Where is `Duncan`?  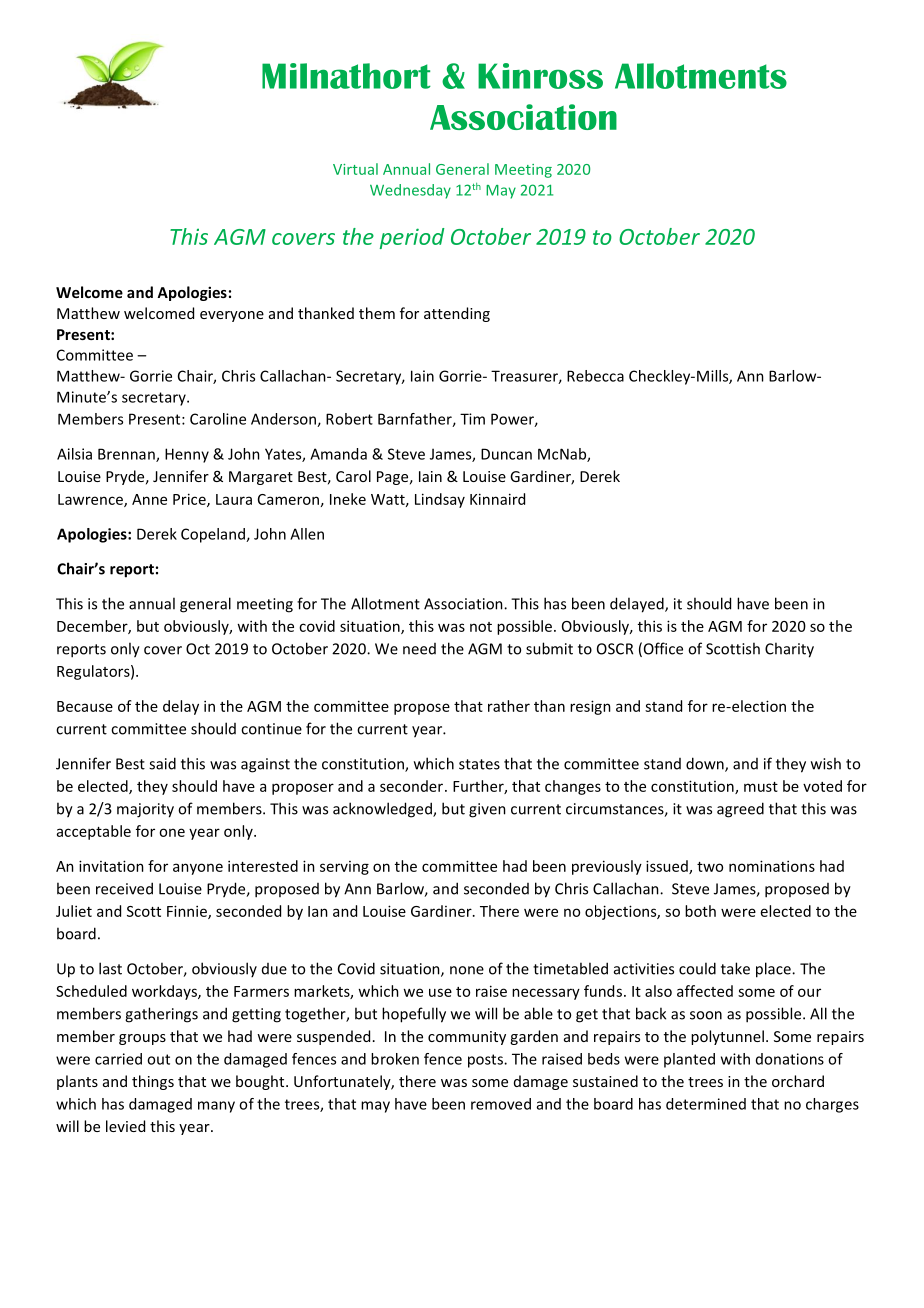
Duncan is located at coordinates (506, 454).
